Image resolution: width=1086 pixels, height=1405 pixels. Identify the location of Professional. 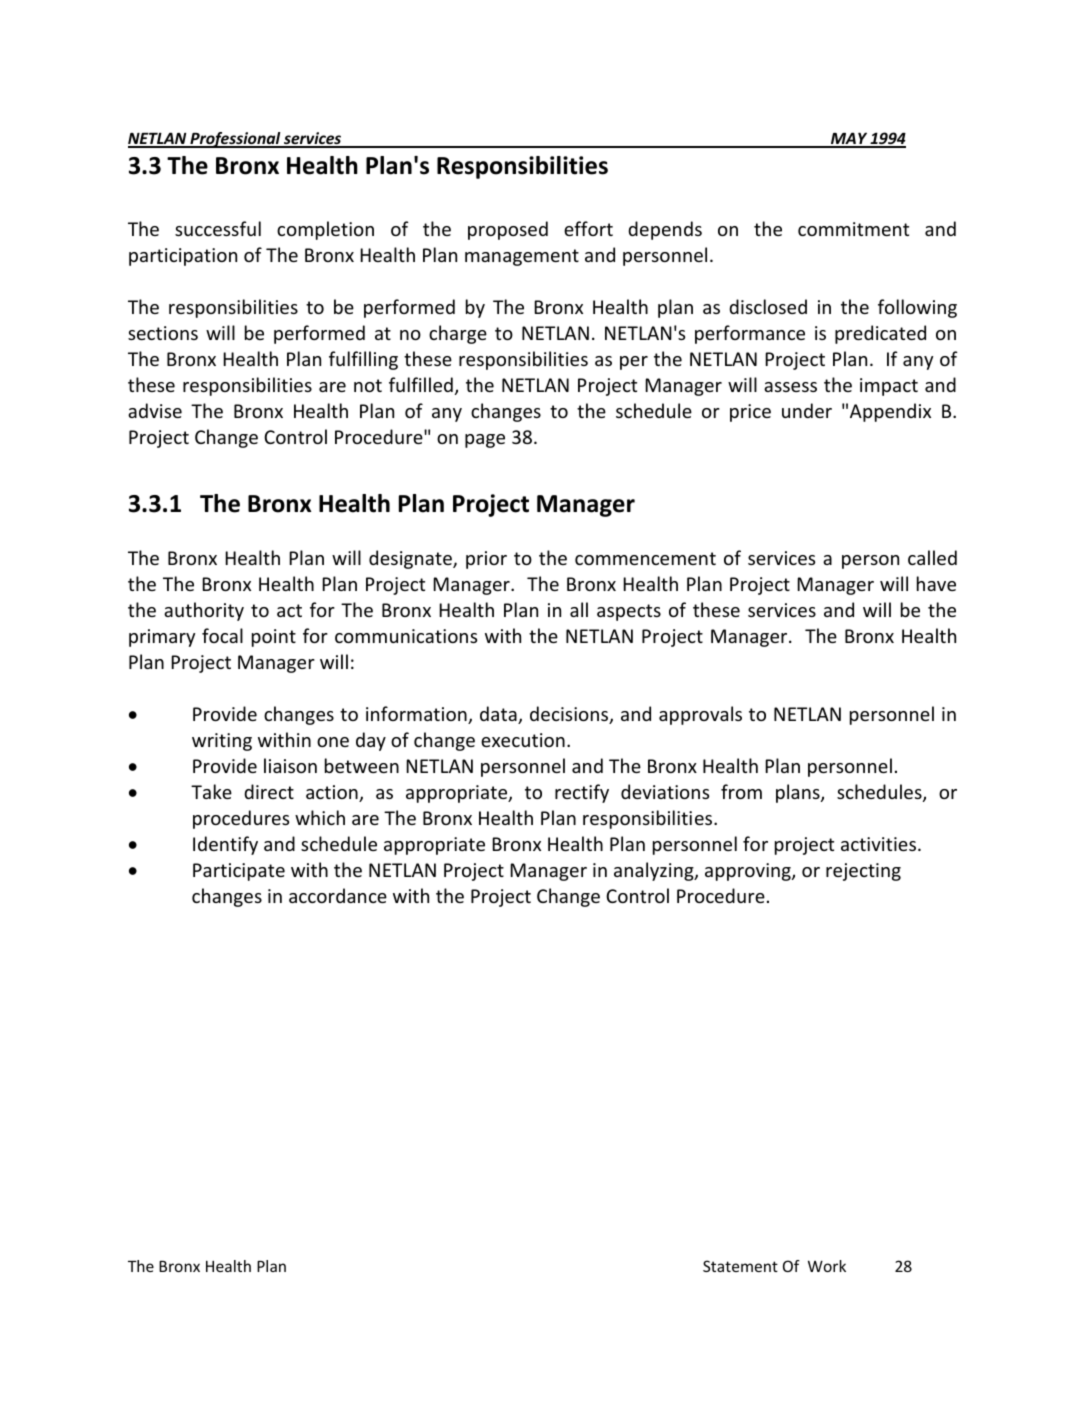
(235, 140).
